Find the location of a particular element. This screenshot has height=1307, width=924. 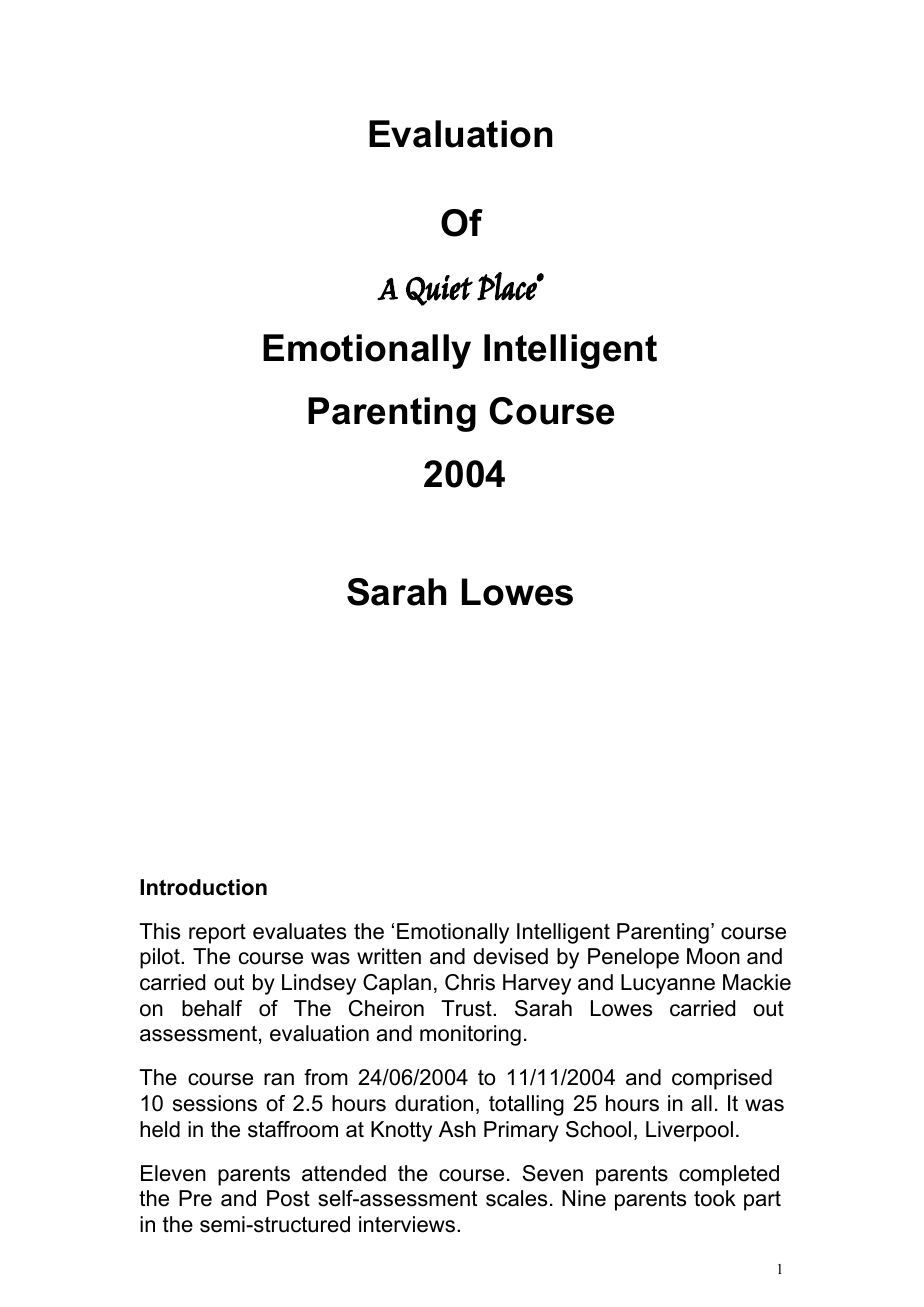

Quiet is located at coordinates (439, 290).
